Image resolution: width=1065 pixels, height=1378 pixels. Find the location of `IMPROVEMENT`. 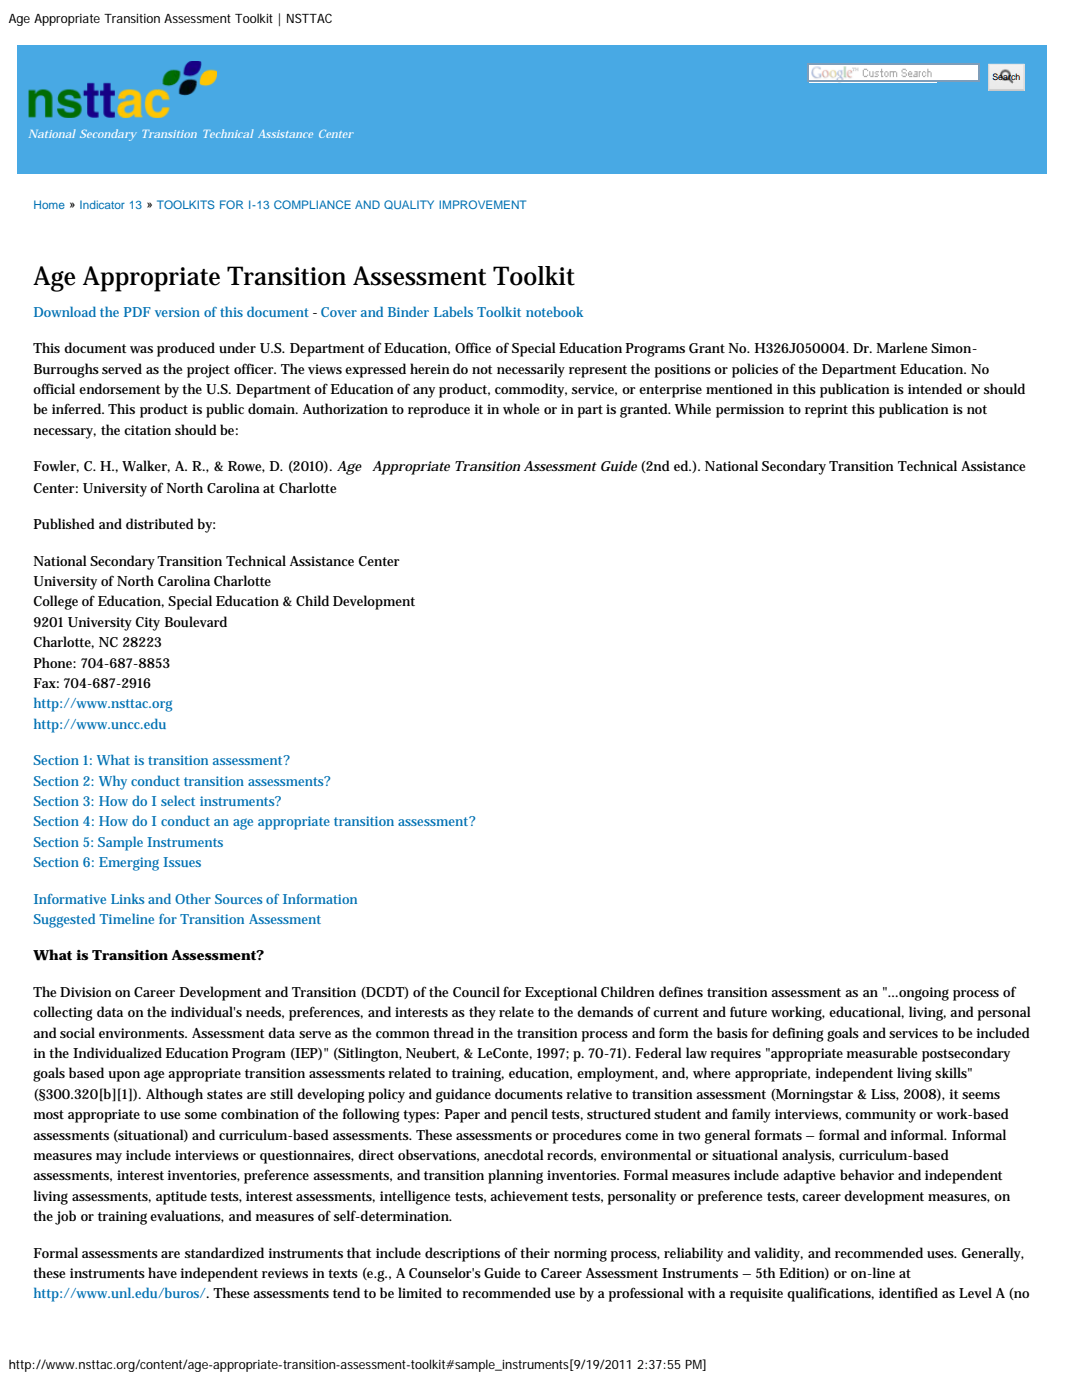

IMPROVEMENT is located at coordinates (482, 204).
